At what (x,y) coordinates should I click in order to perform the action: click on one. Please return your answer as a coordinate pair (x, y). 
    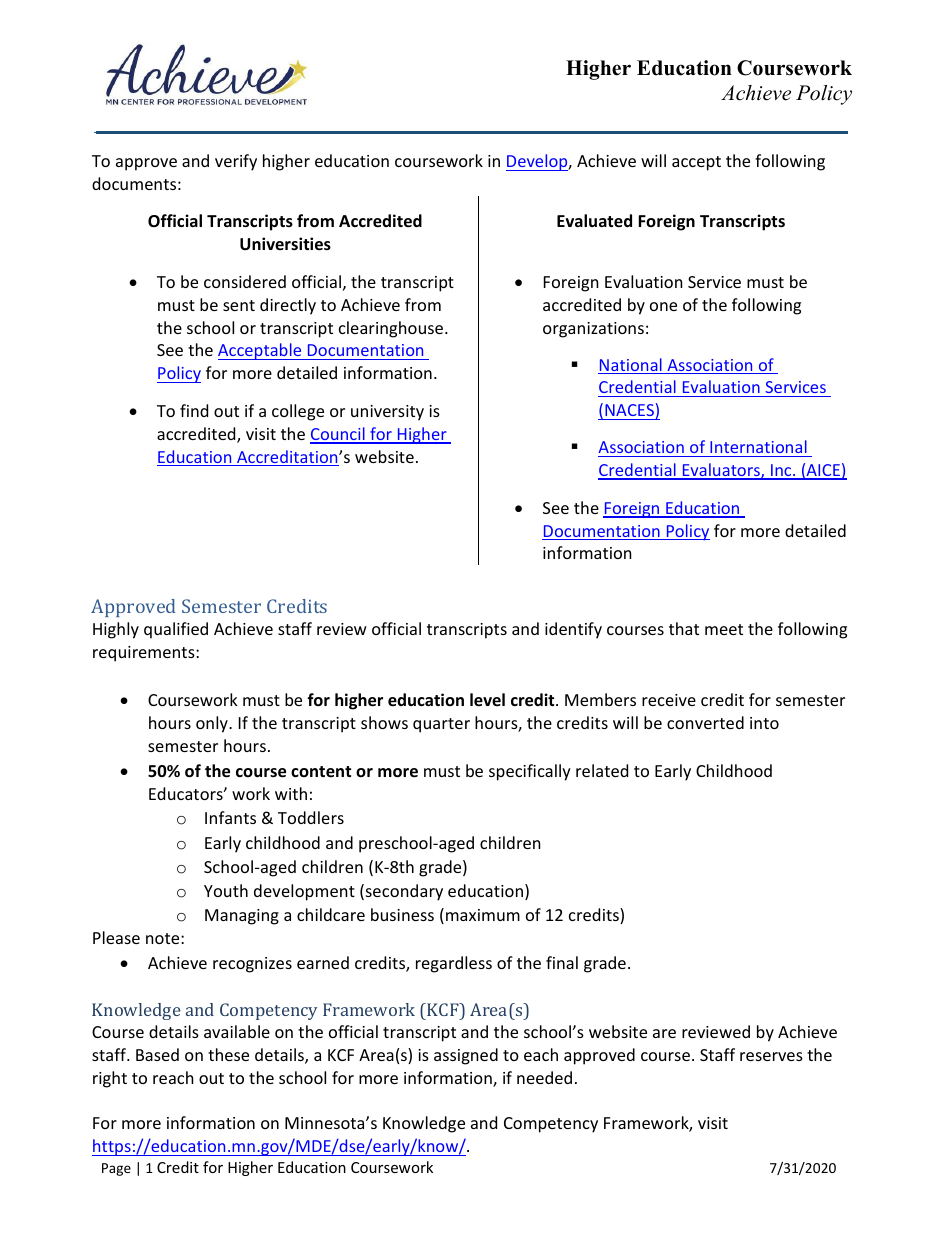
    Looking at the image, I should click on (663, 306).
